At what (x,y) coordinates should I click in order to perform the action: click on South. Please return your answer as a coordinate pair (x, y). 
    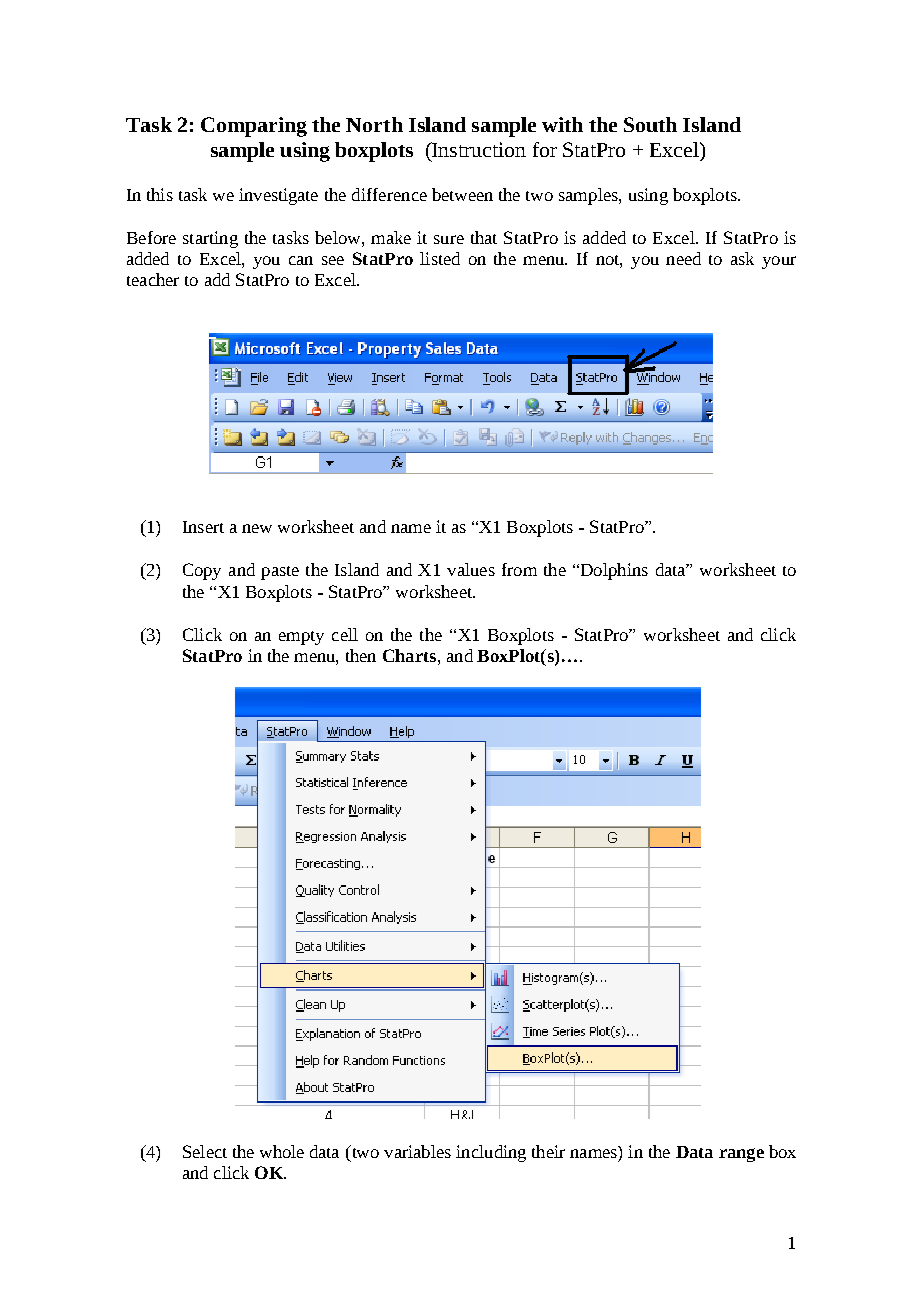
    Looking at the image, I should click on (650, 124).
